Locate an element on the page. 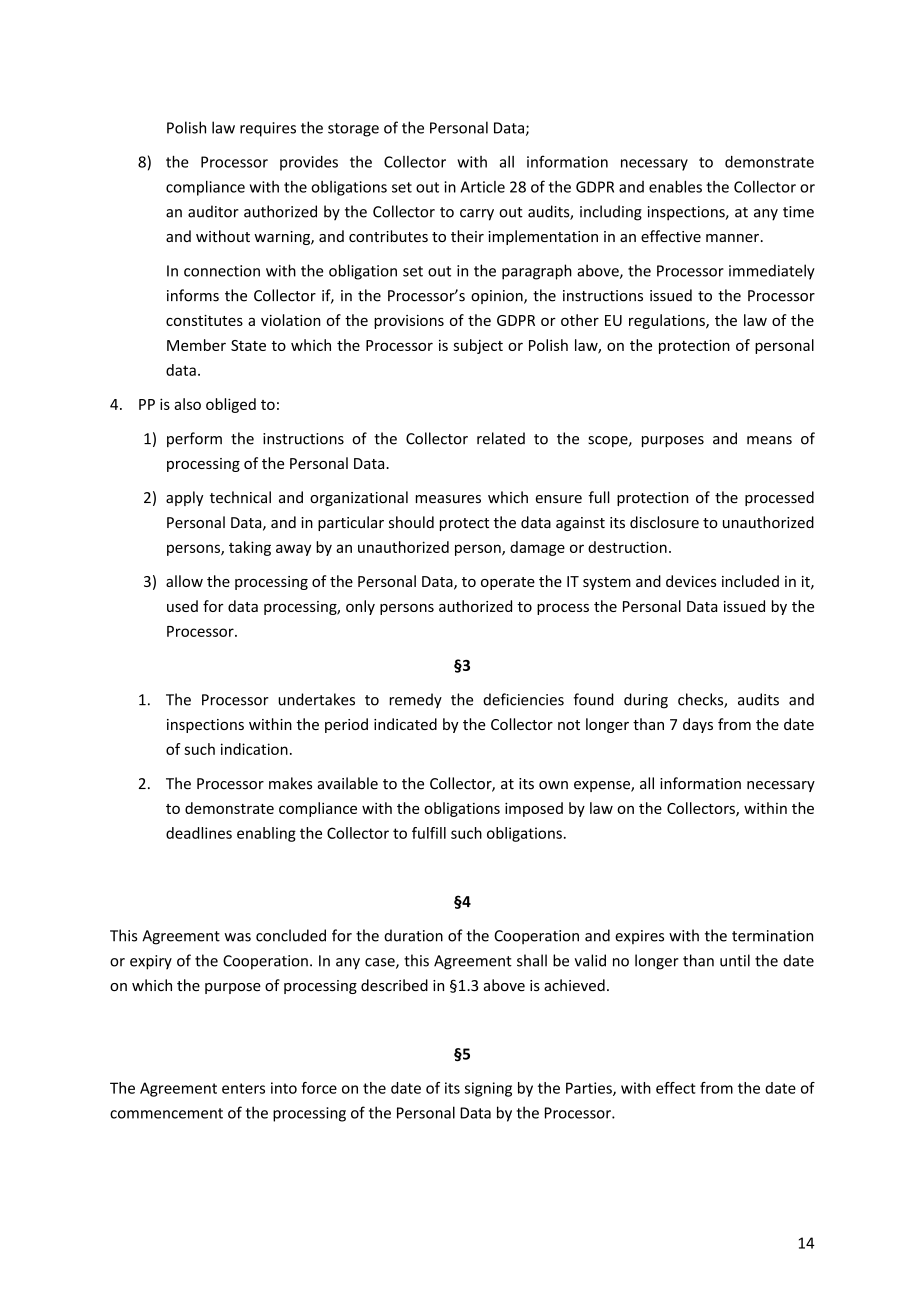 Image resolution: width=924 pixels, height=1308 pixels. enables is located at coordinates (675, 186).
